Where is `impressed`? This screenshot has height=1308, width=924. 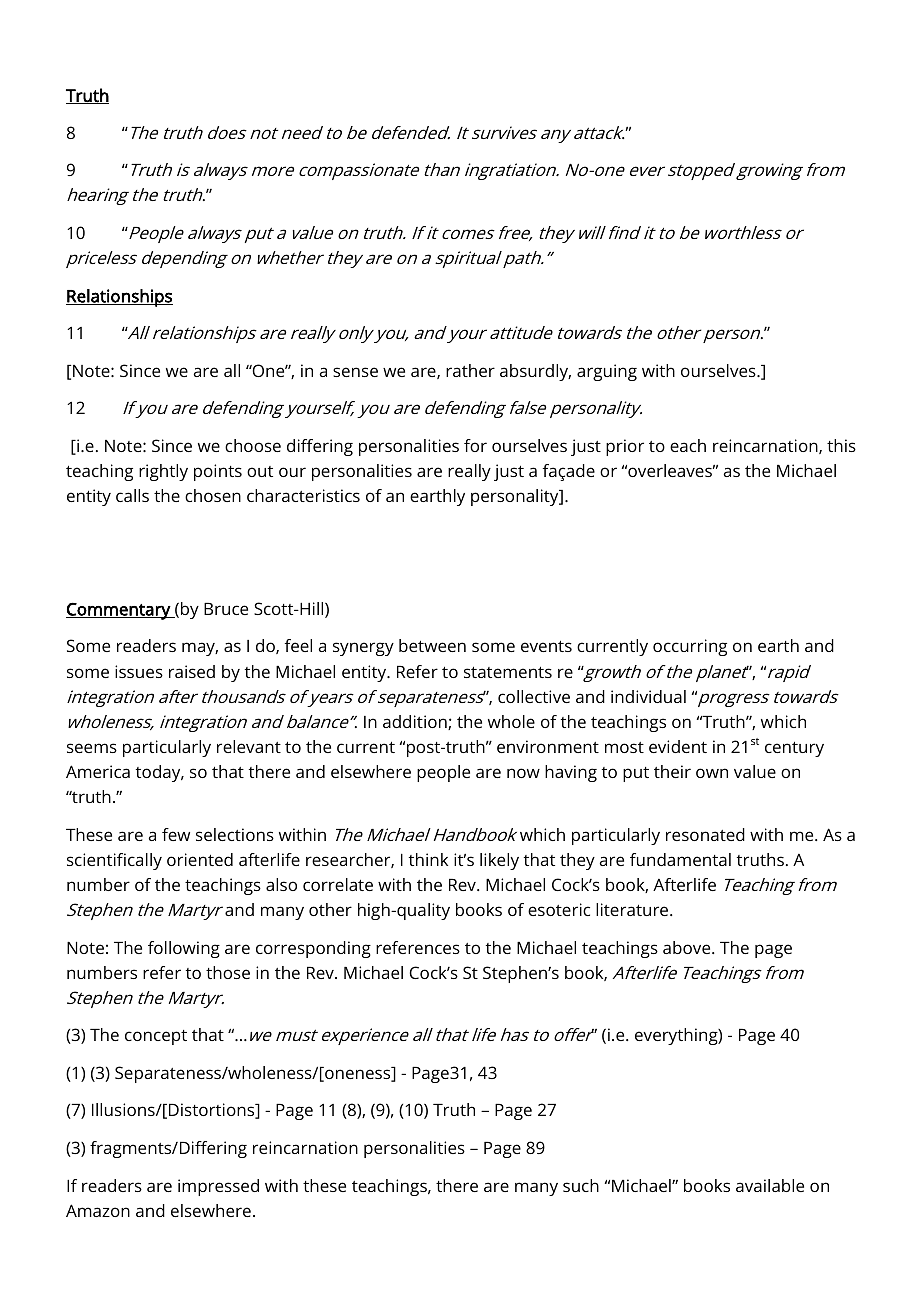
impressed is located at coordinates (218, 1187).
